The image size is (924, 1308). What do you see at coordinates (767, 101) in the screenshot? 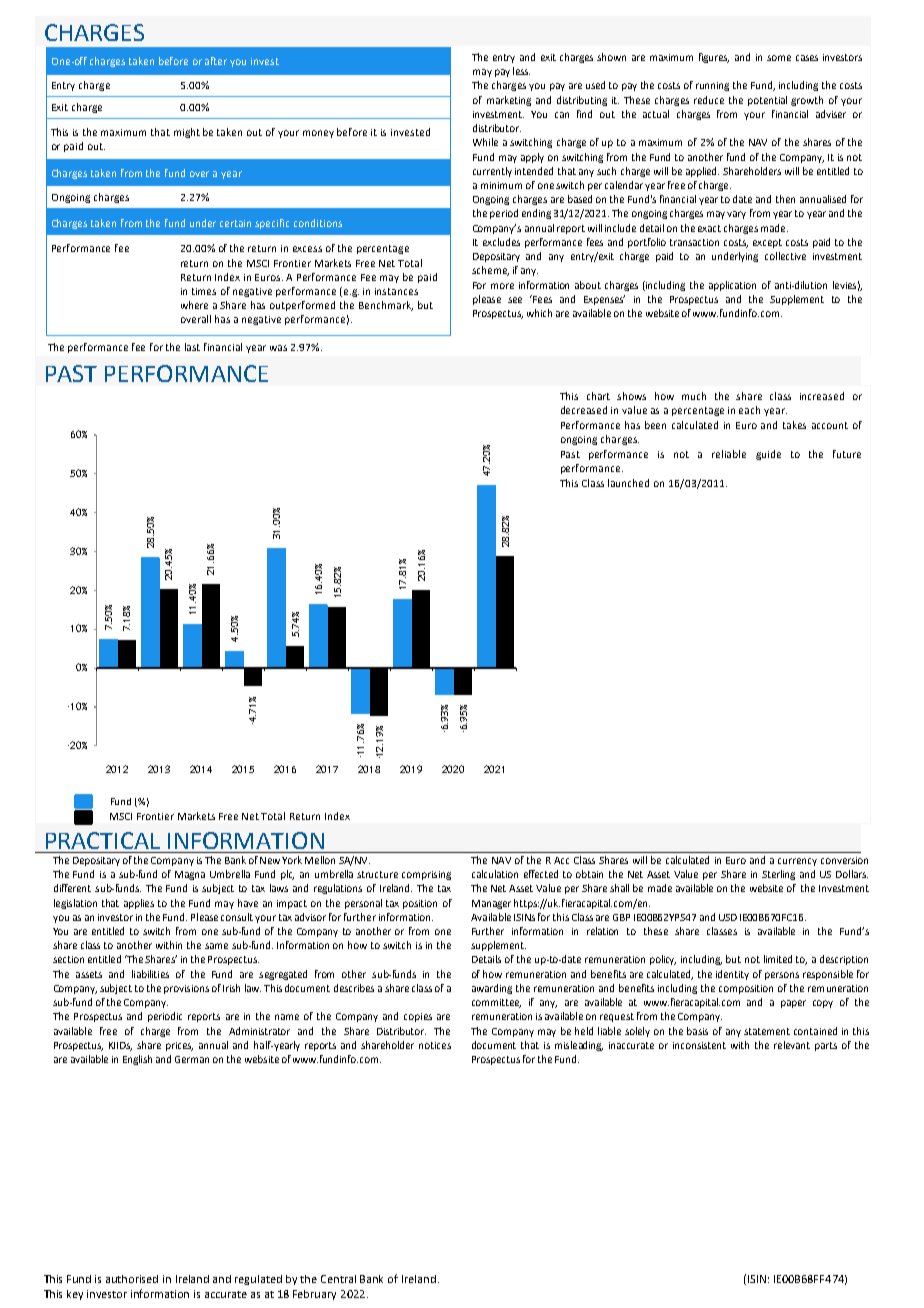
I see `potential` at bounding box center [767, 101].
